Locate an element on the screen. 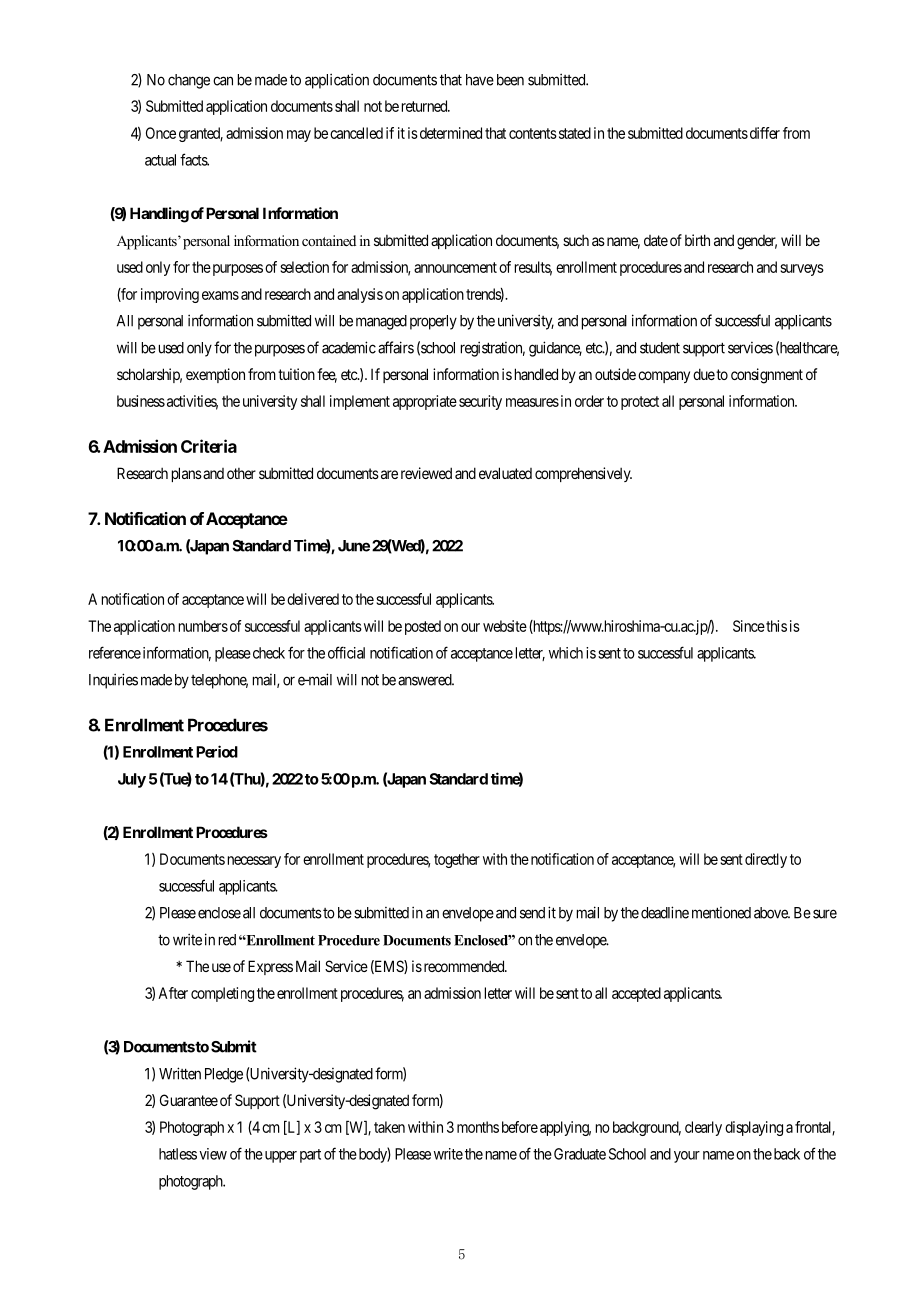  numbers is located at coordinates (203, 626).
